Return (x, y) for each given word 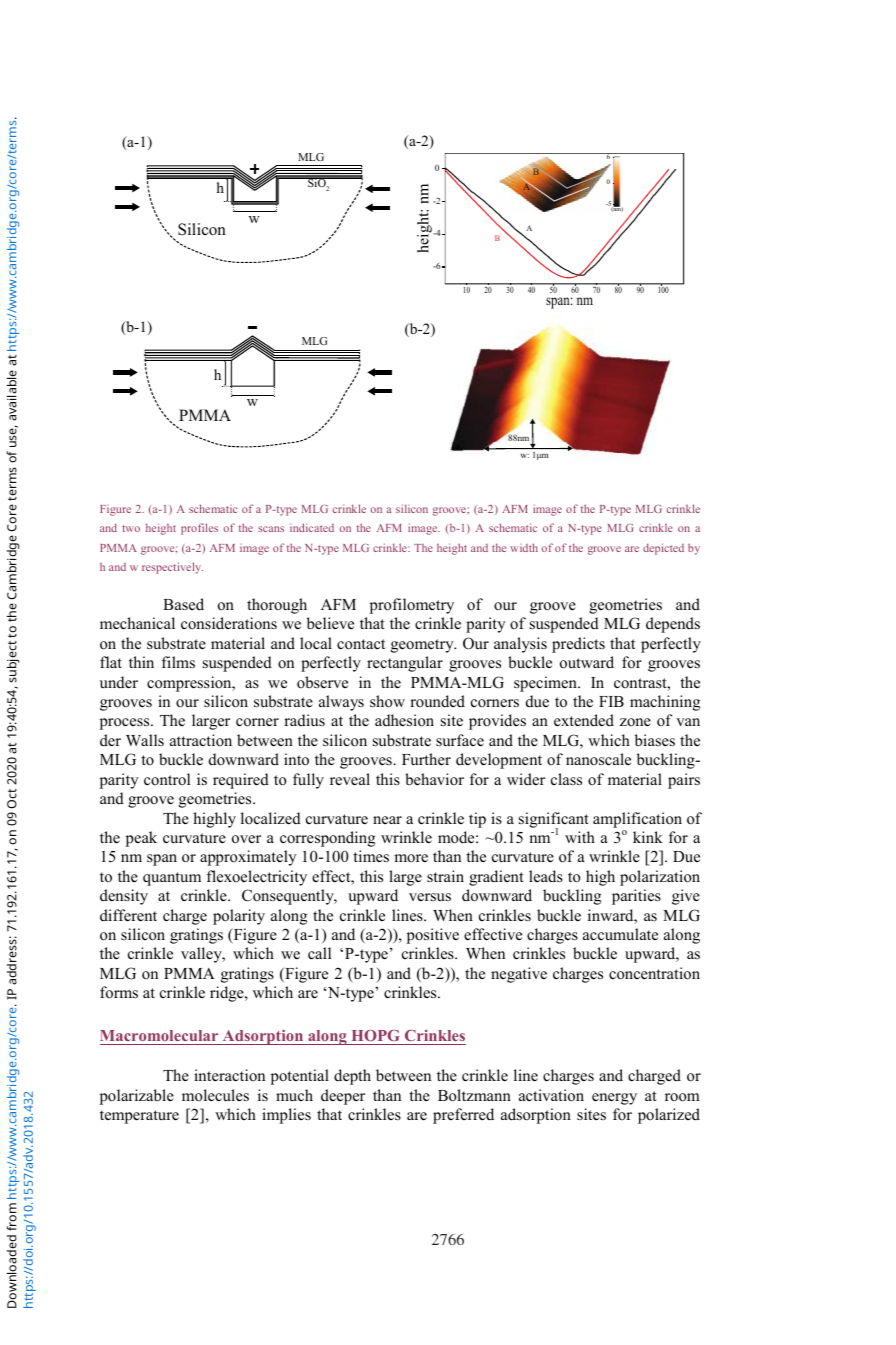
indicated (312, 527)
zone (635, 722)
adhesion (404, 720)
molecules (215, 1095)
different (128, 915)
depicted (663, 549)
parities (636, 897)
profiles (199, 529)
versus (430, 897)
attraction (201, 740)
